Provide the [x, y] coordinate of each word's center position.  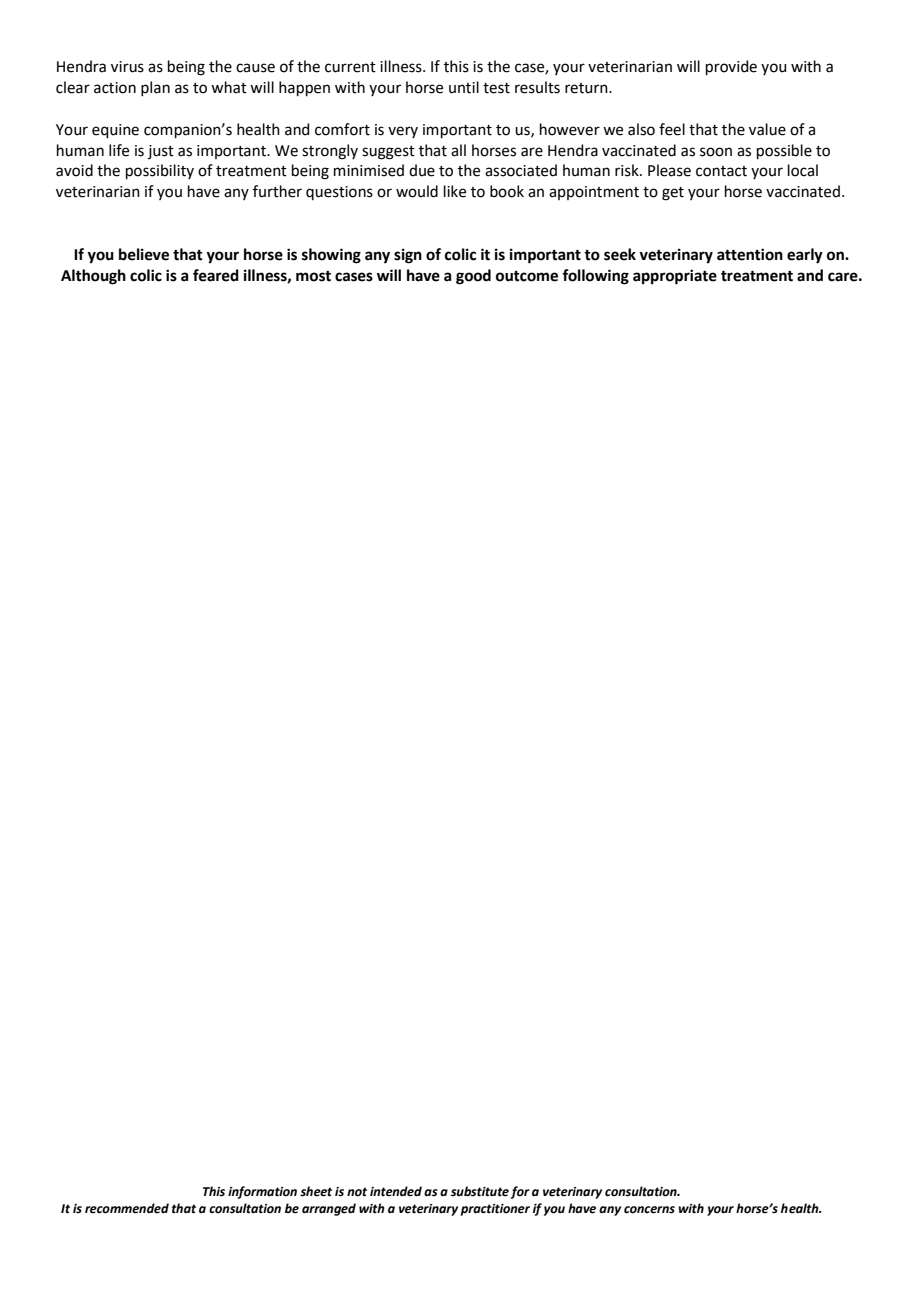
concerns [649, 1210]
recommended [127, 1208]
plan [155, 88]
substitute [480, 1191]
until [464, 87]
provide [731, 67]
